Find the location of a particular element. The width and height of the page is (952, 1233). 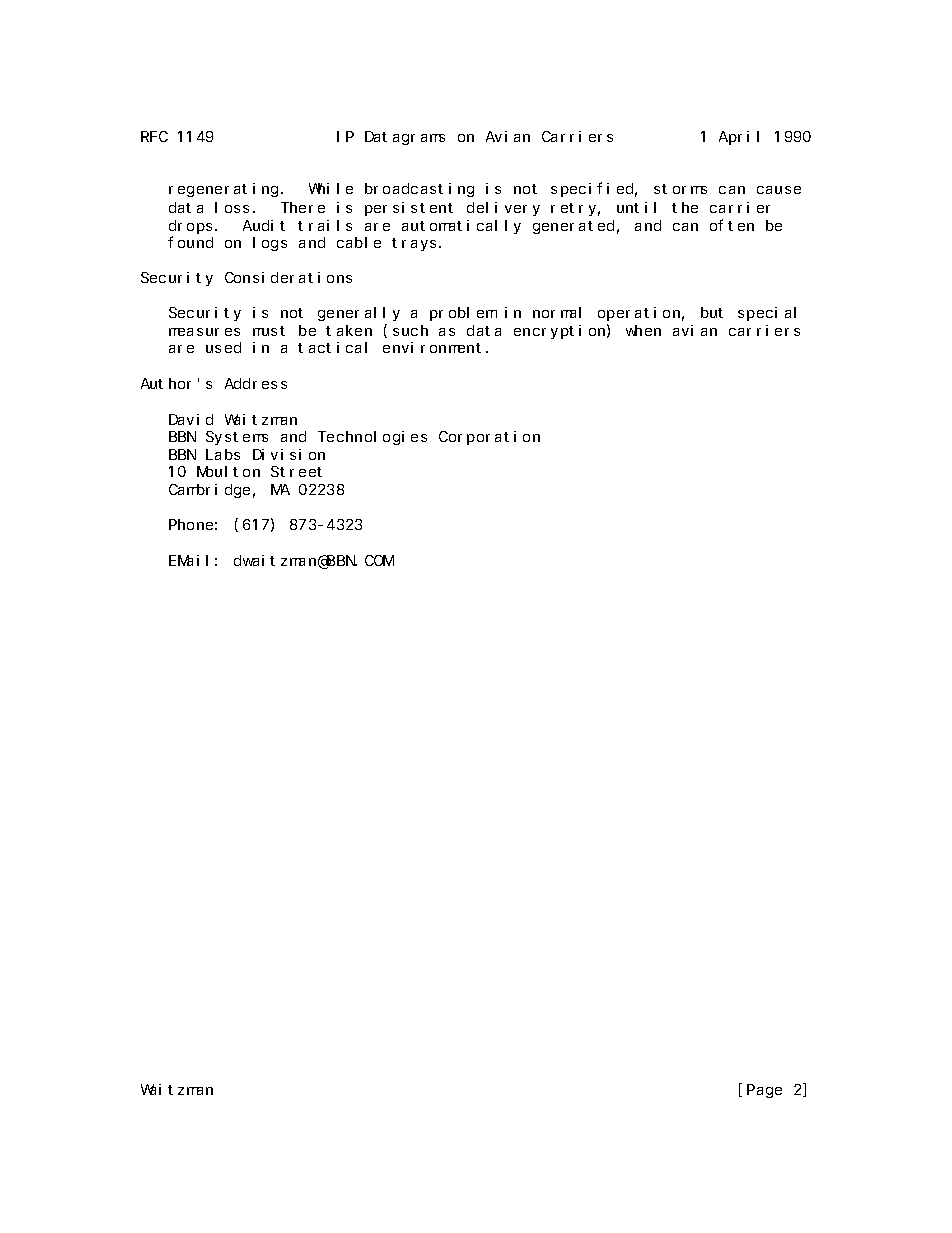

Cambridge is located at coordinates (209, 491).
